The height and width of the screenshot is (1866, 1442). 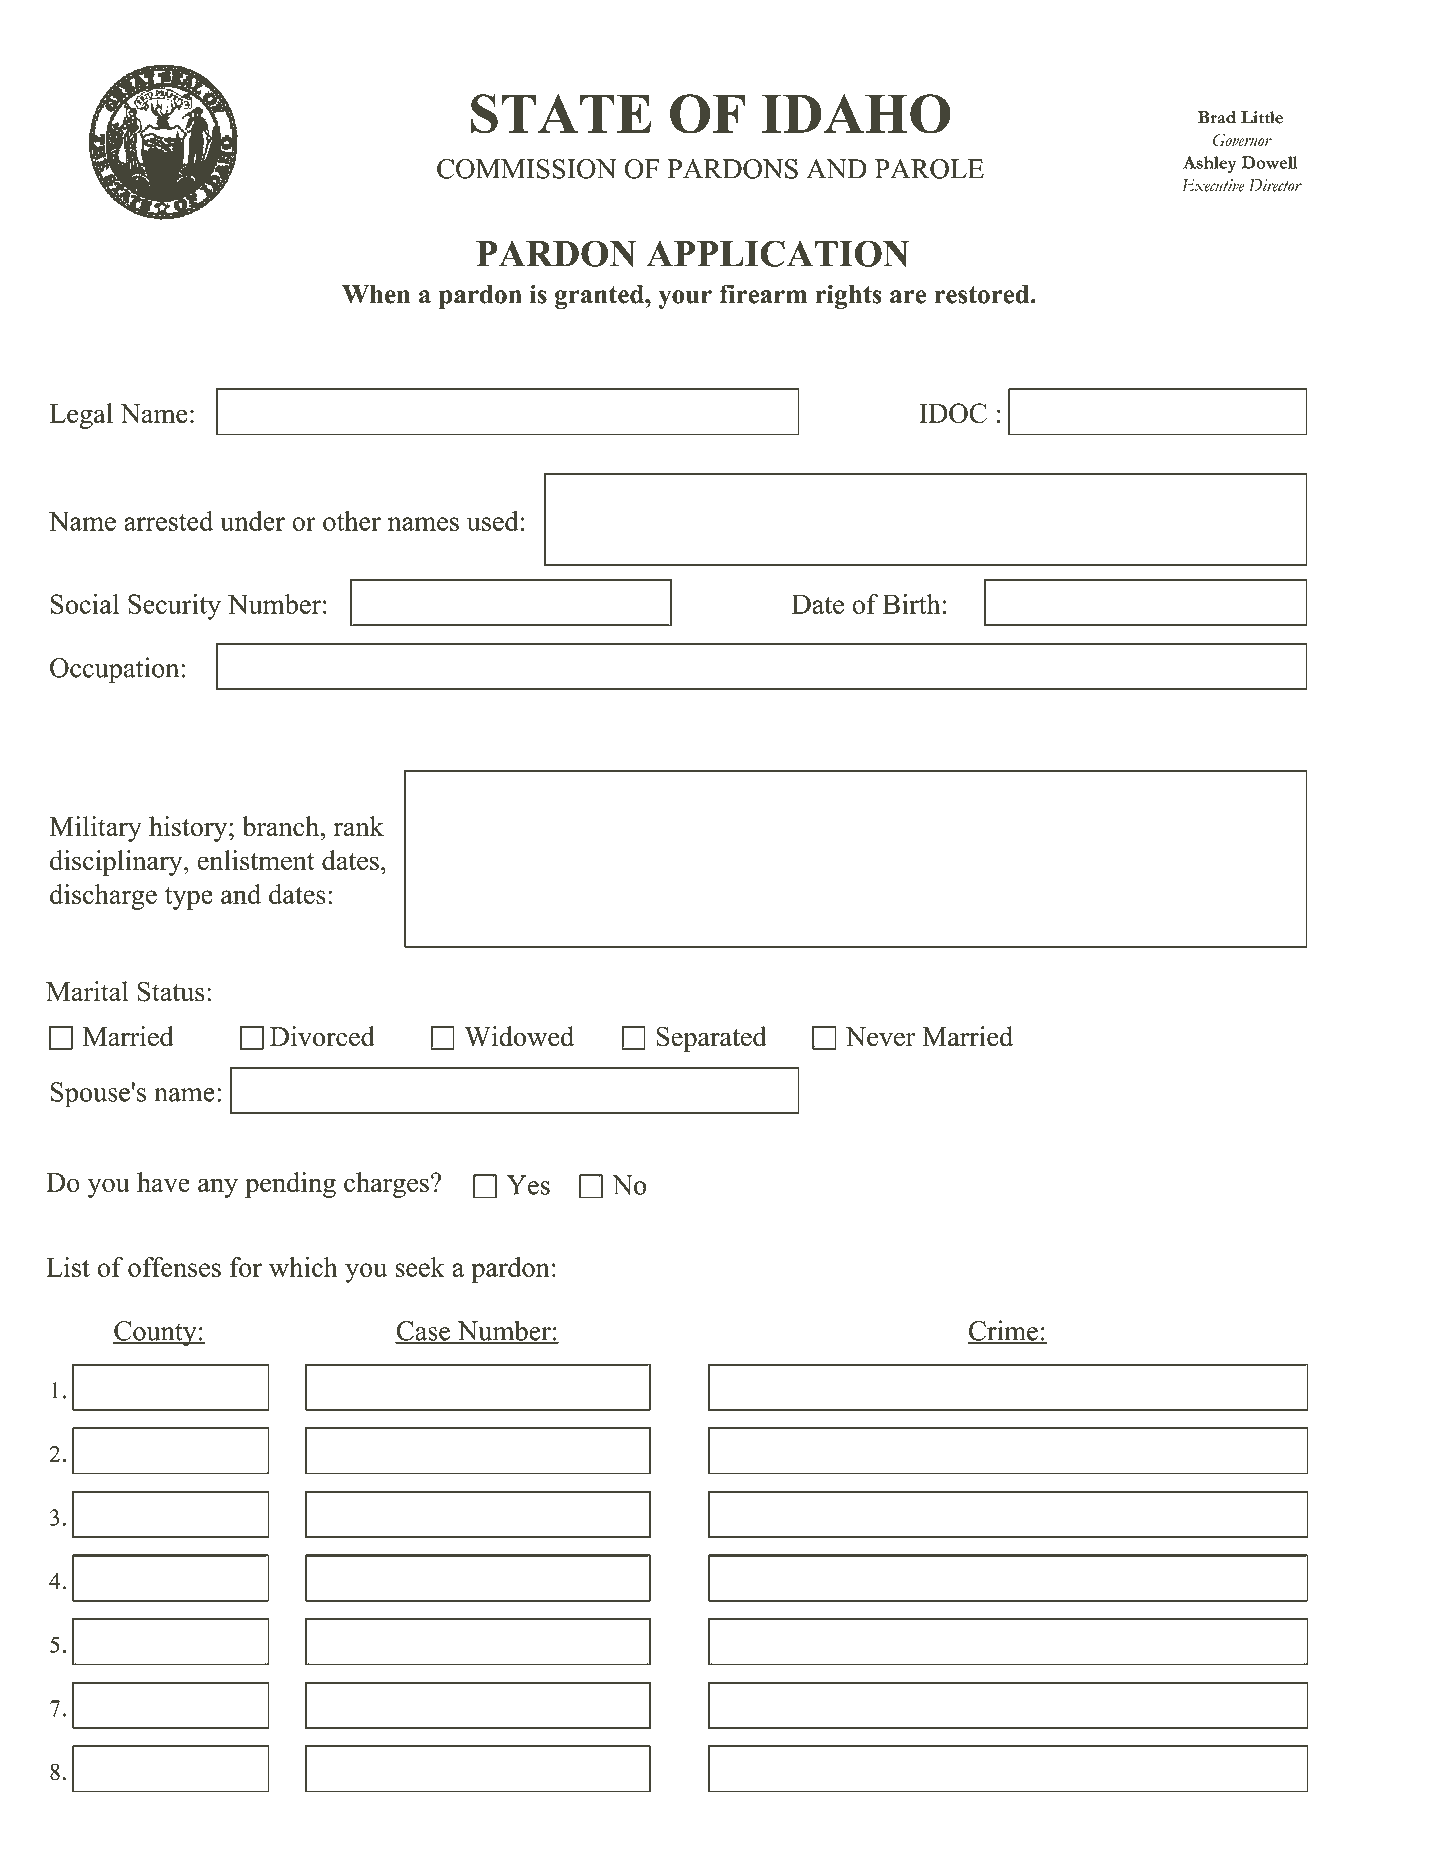 I want to click on under, so click(x=252, y=521).
